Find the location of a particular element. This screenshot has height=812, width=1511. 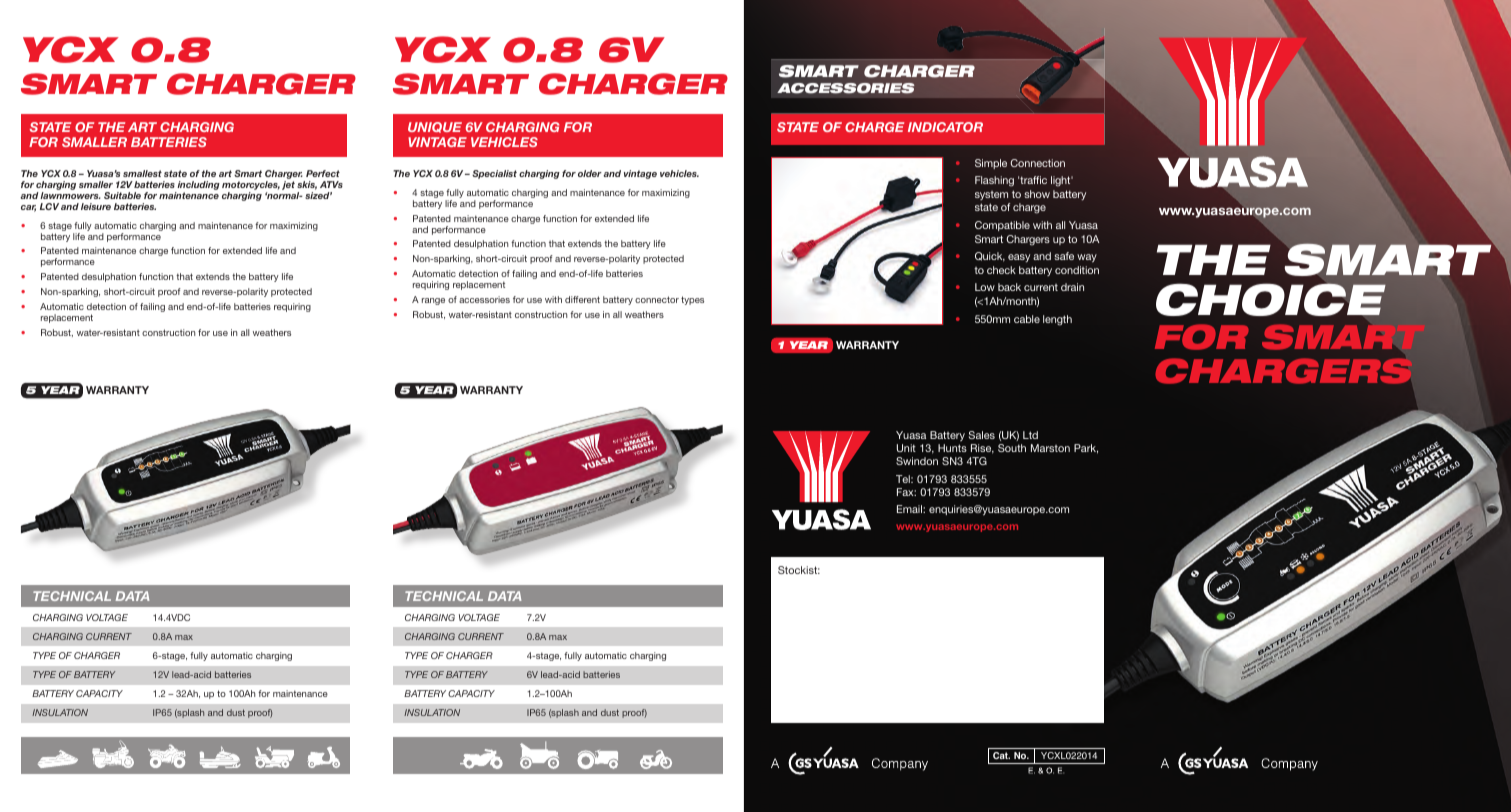

Compatible is located at coordinates (1002, 226).
